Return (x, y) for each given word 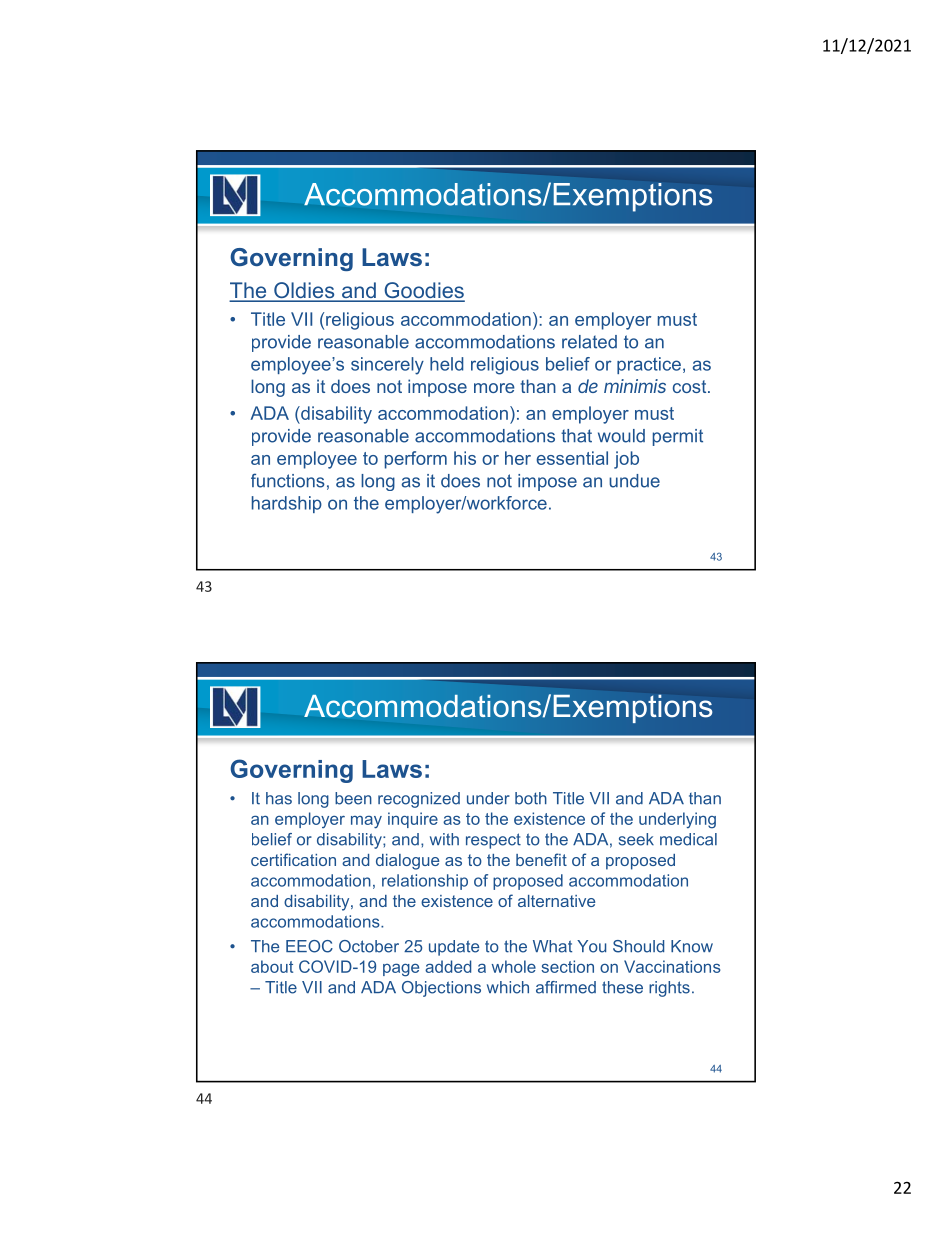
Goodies (423, 291)
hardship (287, 504)
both (531, 798)
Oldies (304, 291)
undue (634, 481)
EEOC (309, 946)
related (589, 342)
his (465, 458)
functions (288, 480)
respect (493, 841)
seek (636, 839)
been (353, 798)
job (626, 460)
